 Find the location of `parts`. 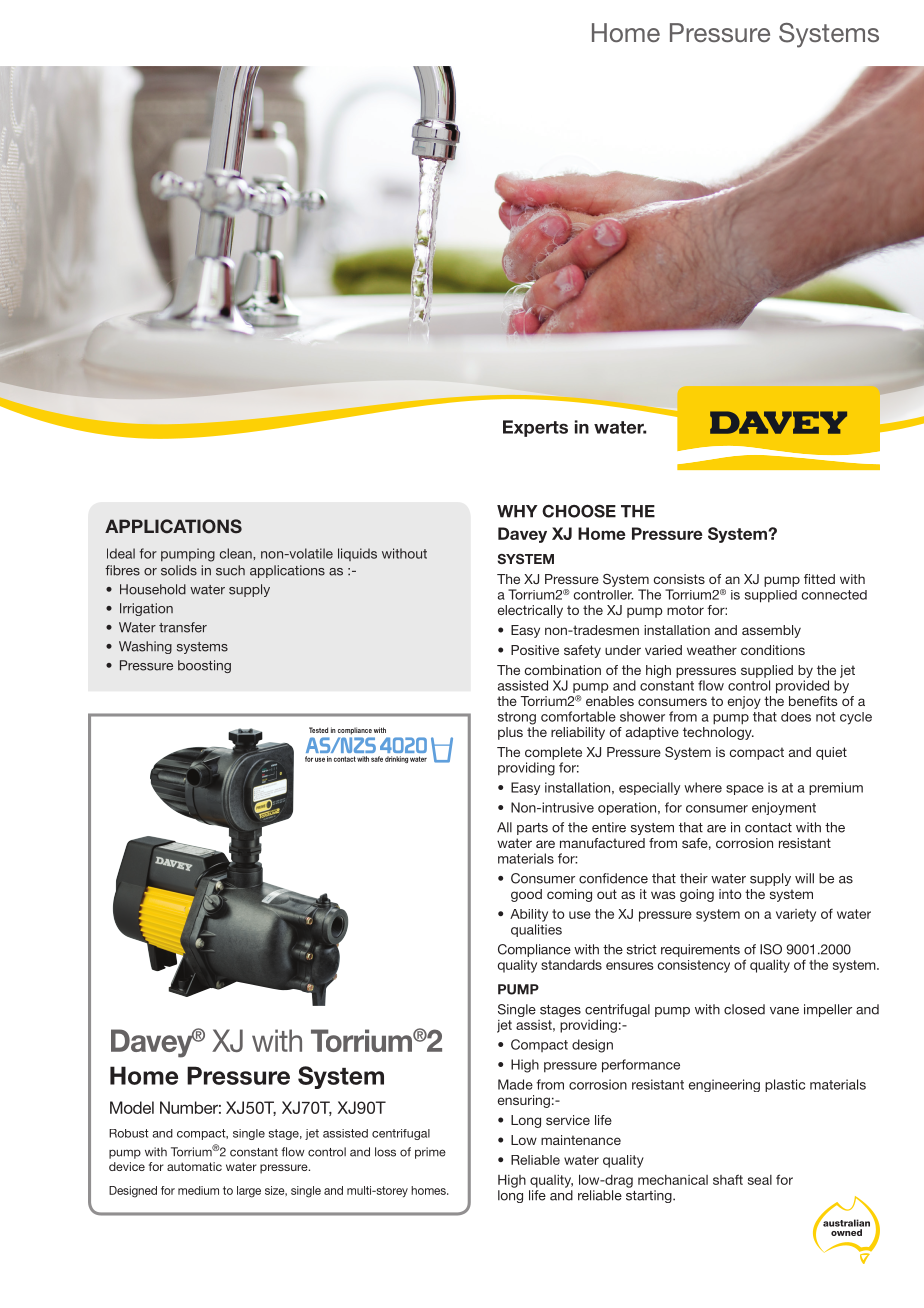

parts is located at coordinates (532, 829).
